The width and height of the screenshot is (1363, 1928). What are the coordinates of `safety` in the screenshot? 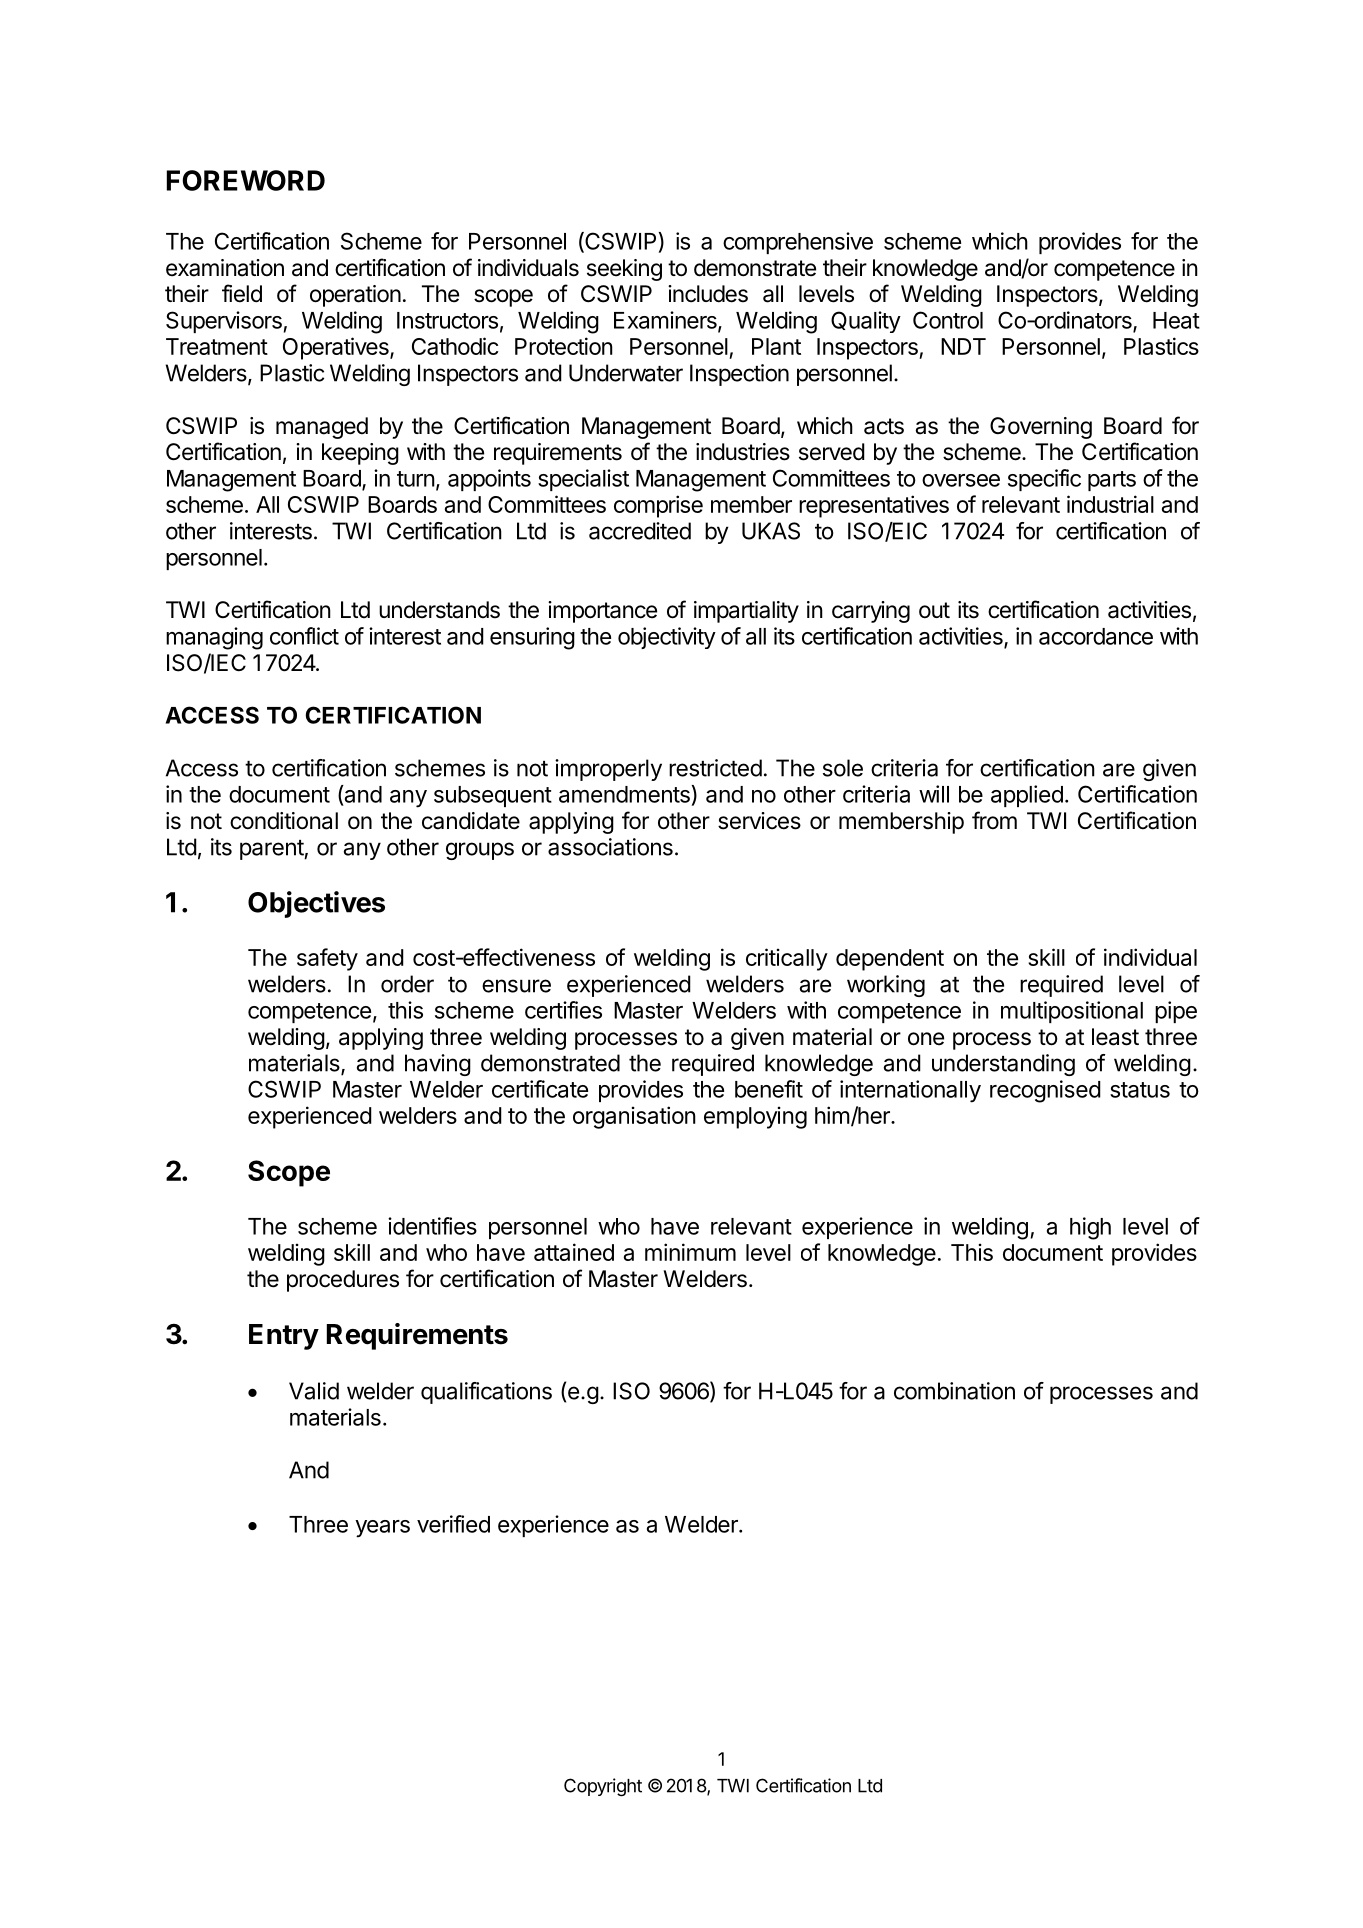 It's located at (327, 959).
